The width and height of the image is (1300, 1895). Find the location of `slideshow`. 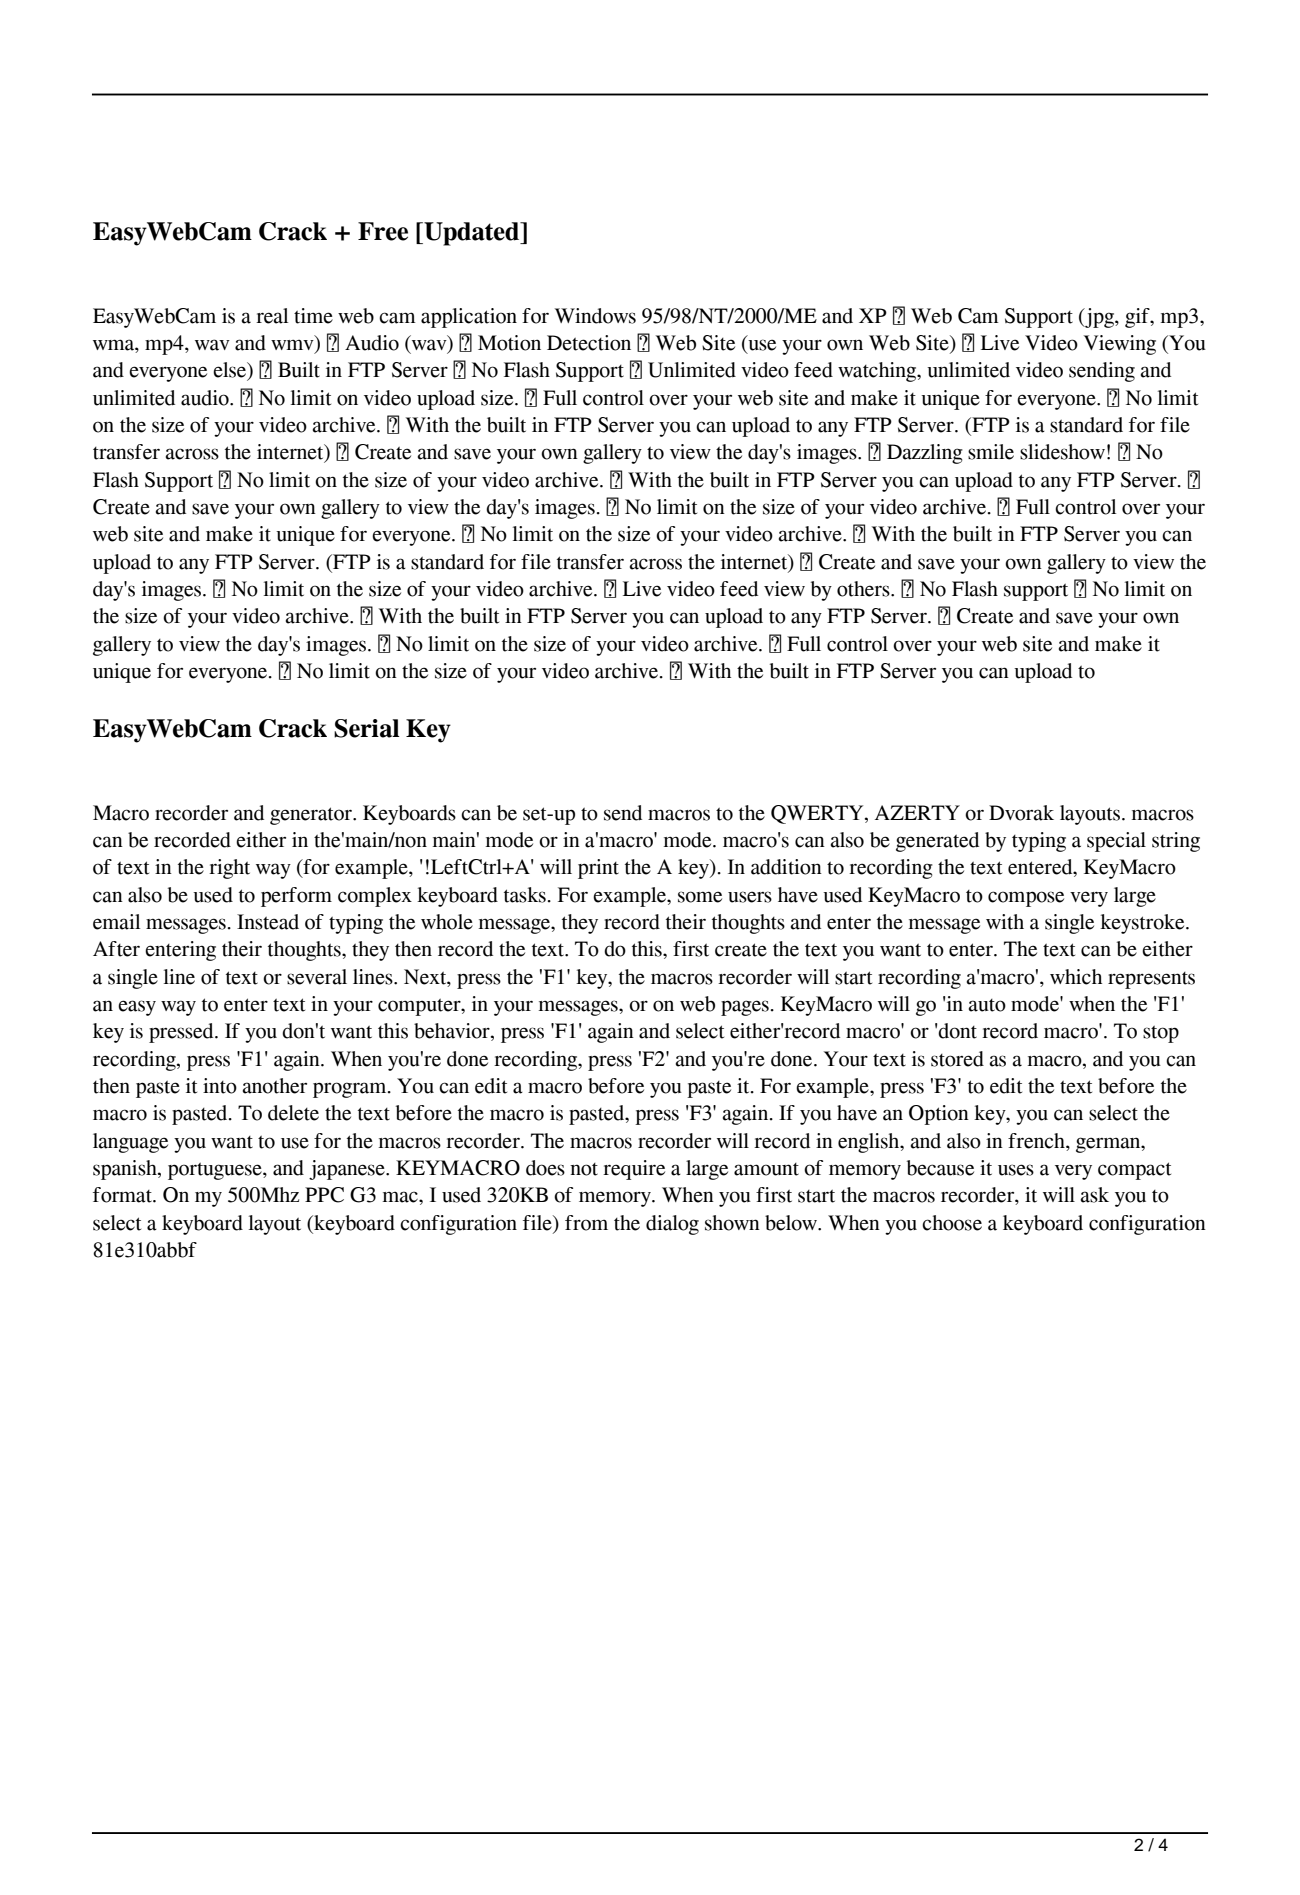

slideshow is located at coordinates (1062, 452).
